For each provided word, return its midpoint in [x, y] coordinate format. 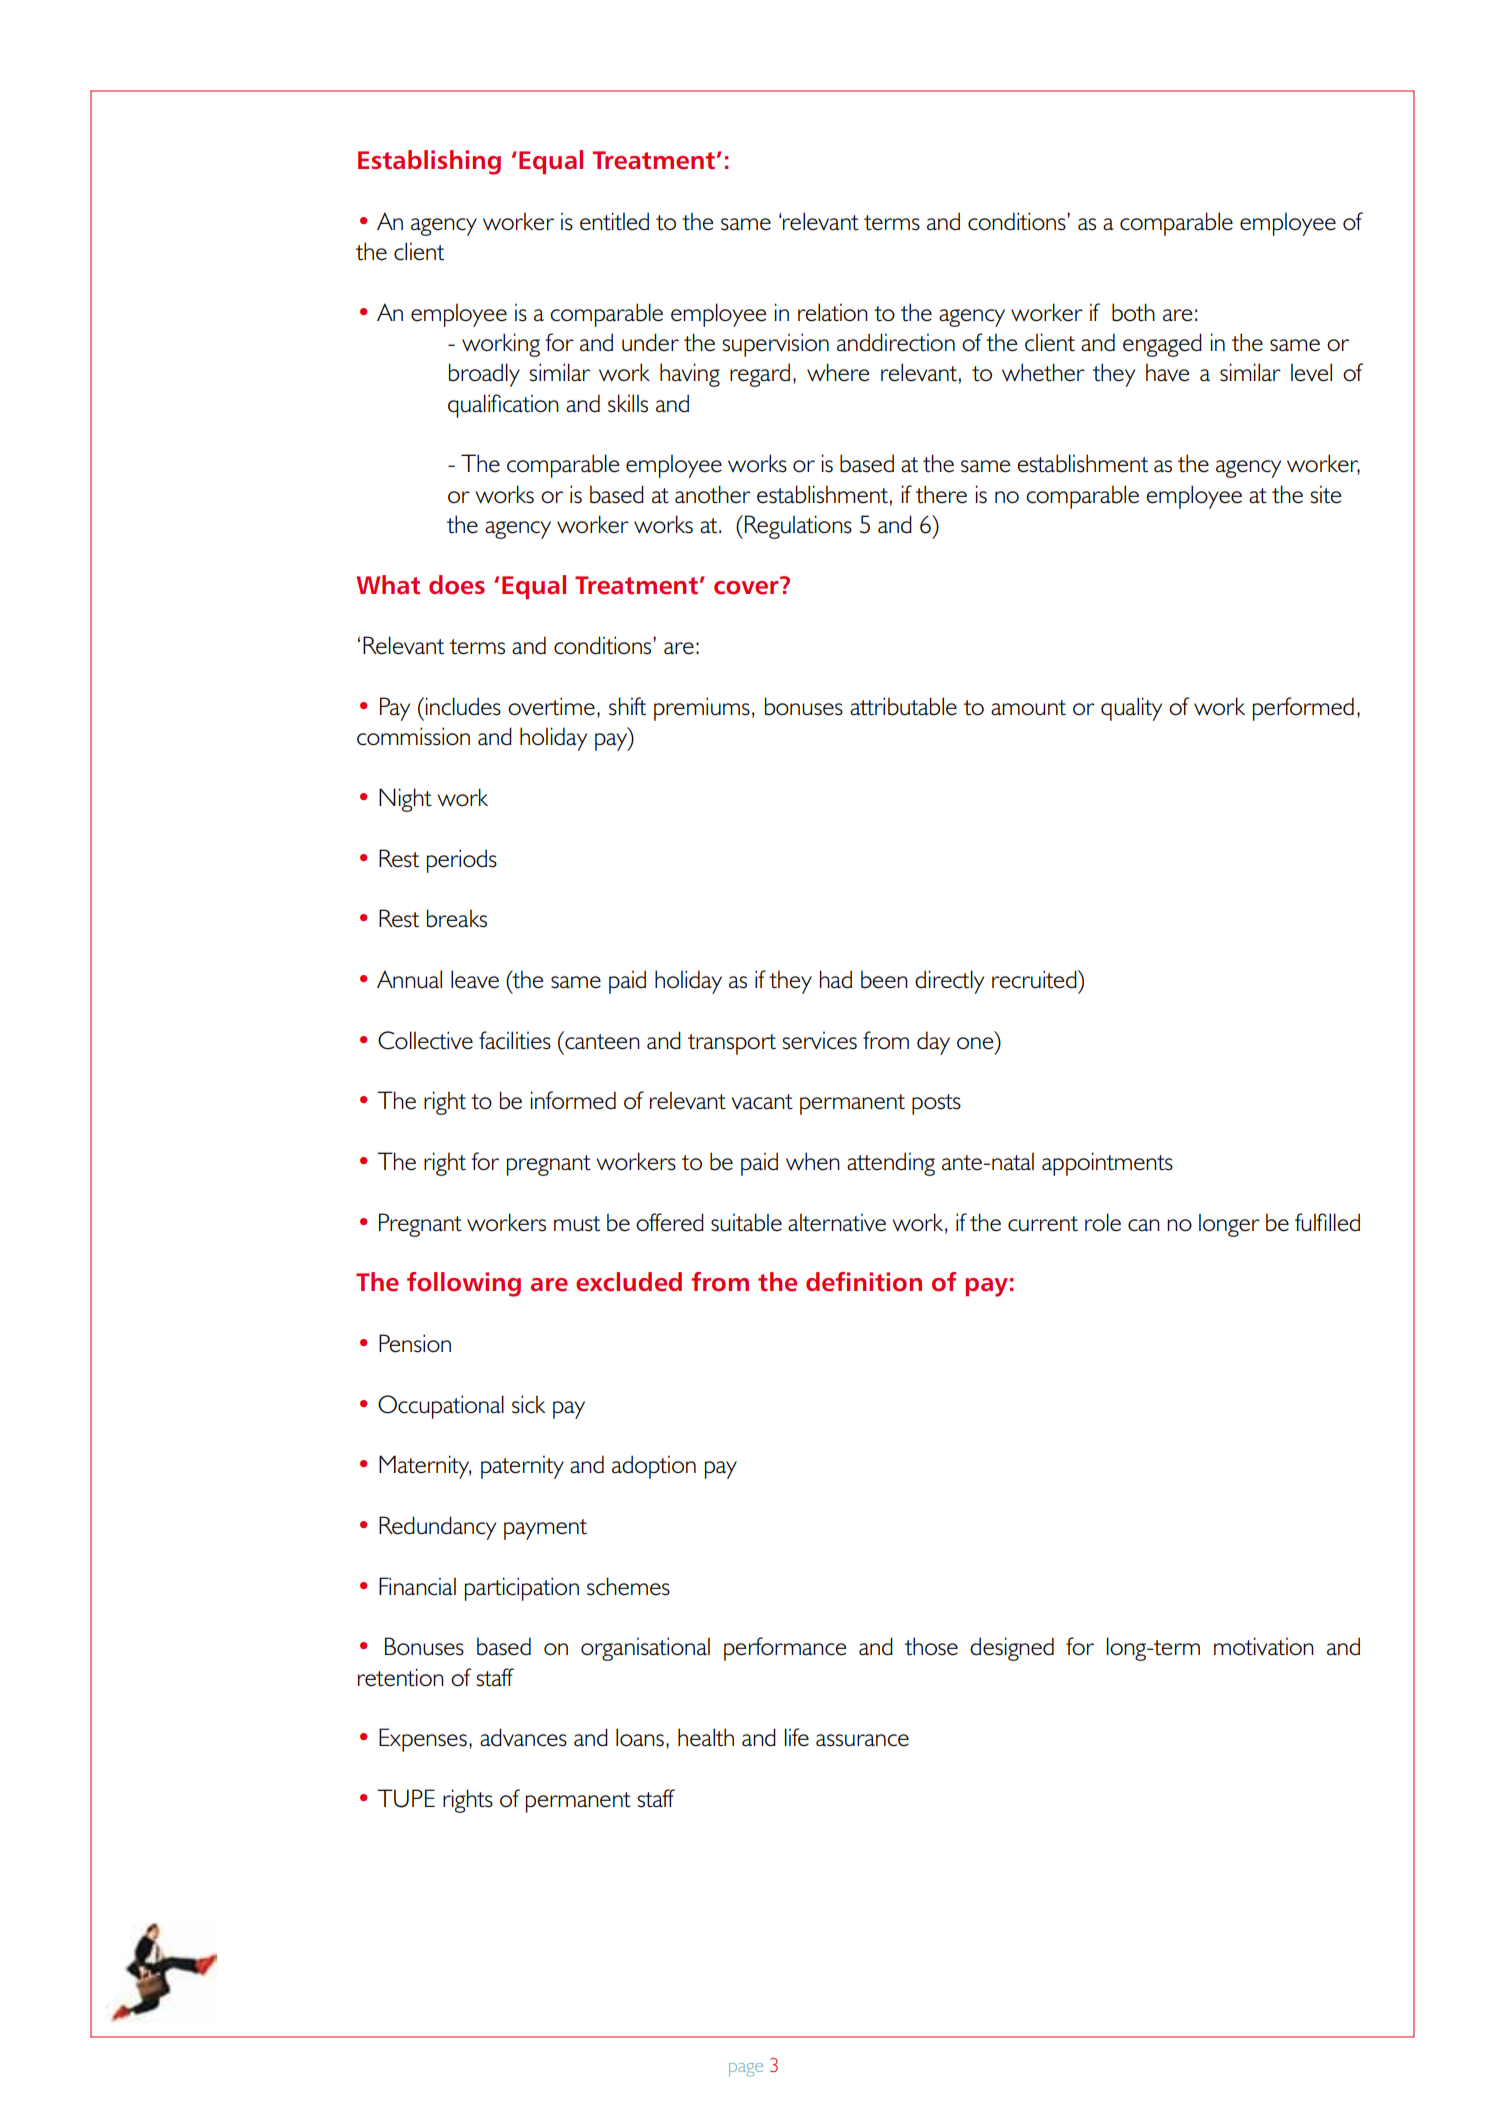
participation [522, 1589]
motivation [1264, 1646]
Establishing [429, 162]
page [746, 2070]
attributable [903, 706]
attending [891, 1164]
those [931, 1646]
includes [463, 706]
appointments [1107, 1164]
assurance [862, 1740]
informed [573, 1100]
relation [833, 312]
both [1133, 312]
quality [1131, 709]
